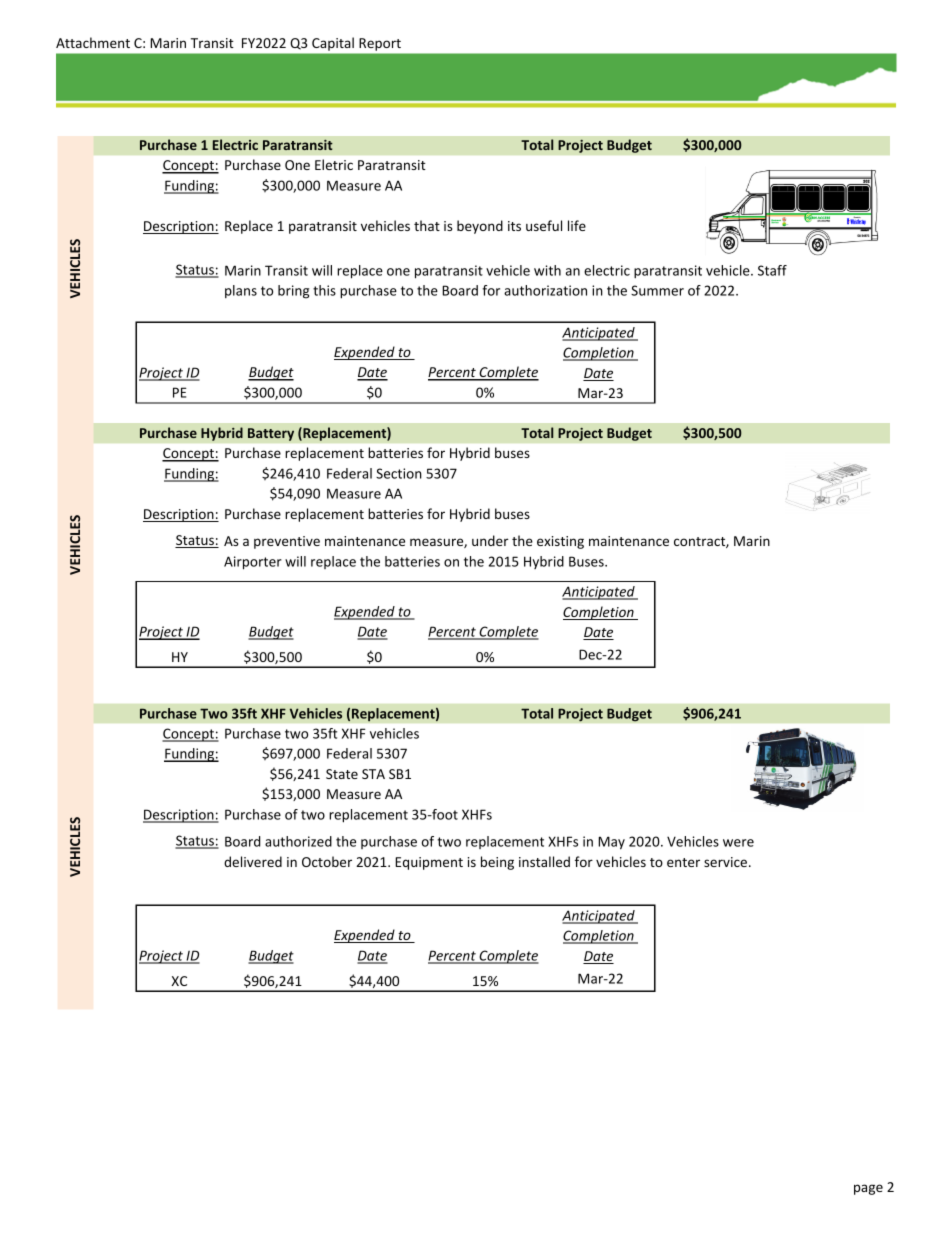 This document has height=1233, width=952. Describe the element at coordinates (287, 542) in the document. I see `preventive` at that location.
